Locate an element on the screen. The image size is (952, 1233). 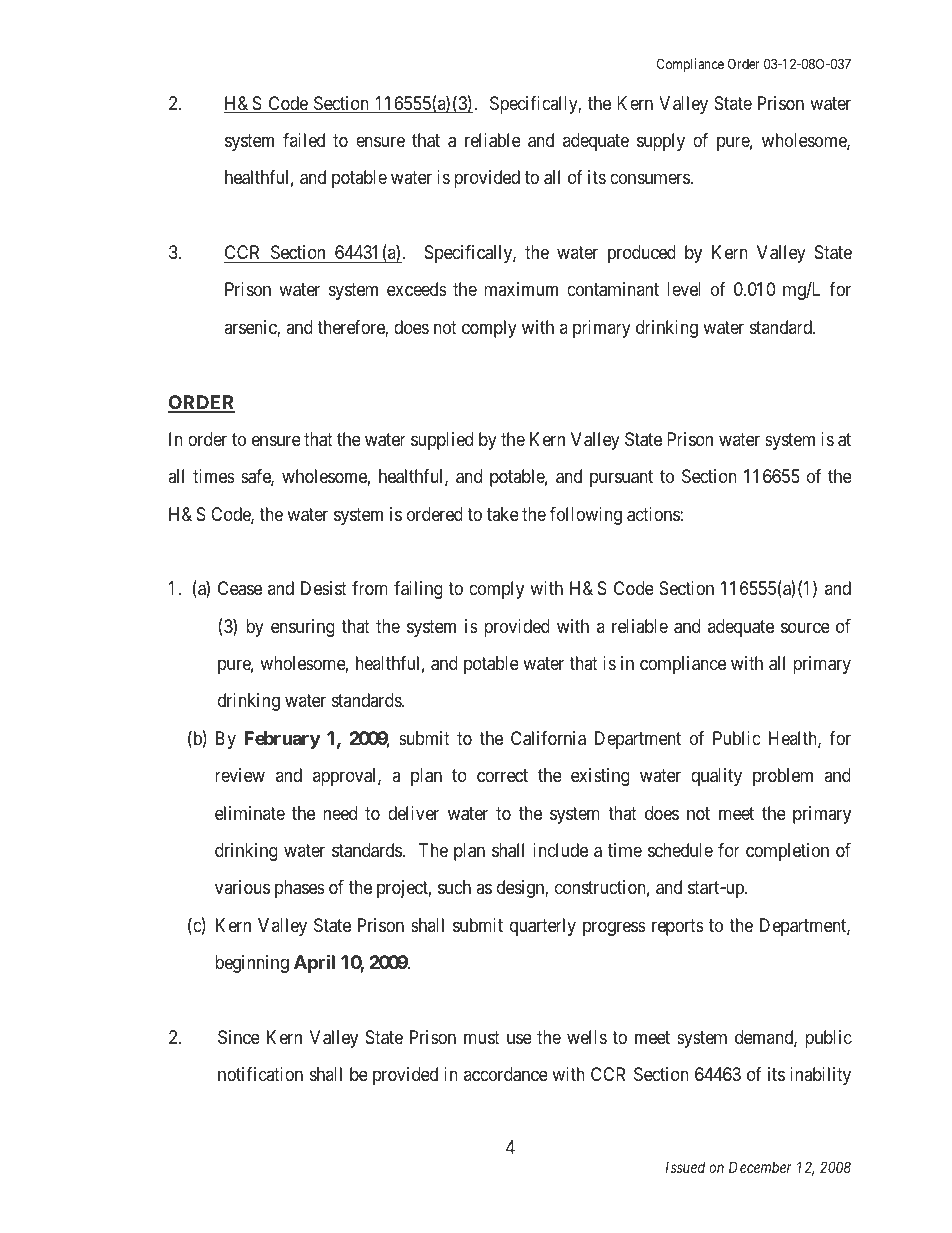
reports is located at coordinates (678, 927).
